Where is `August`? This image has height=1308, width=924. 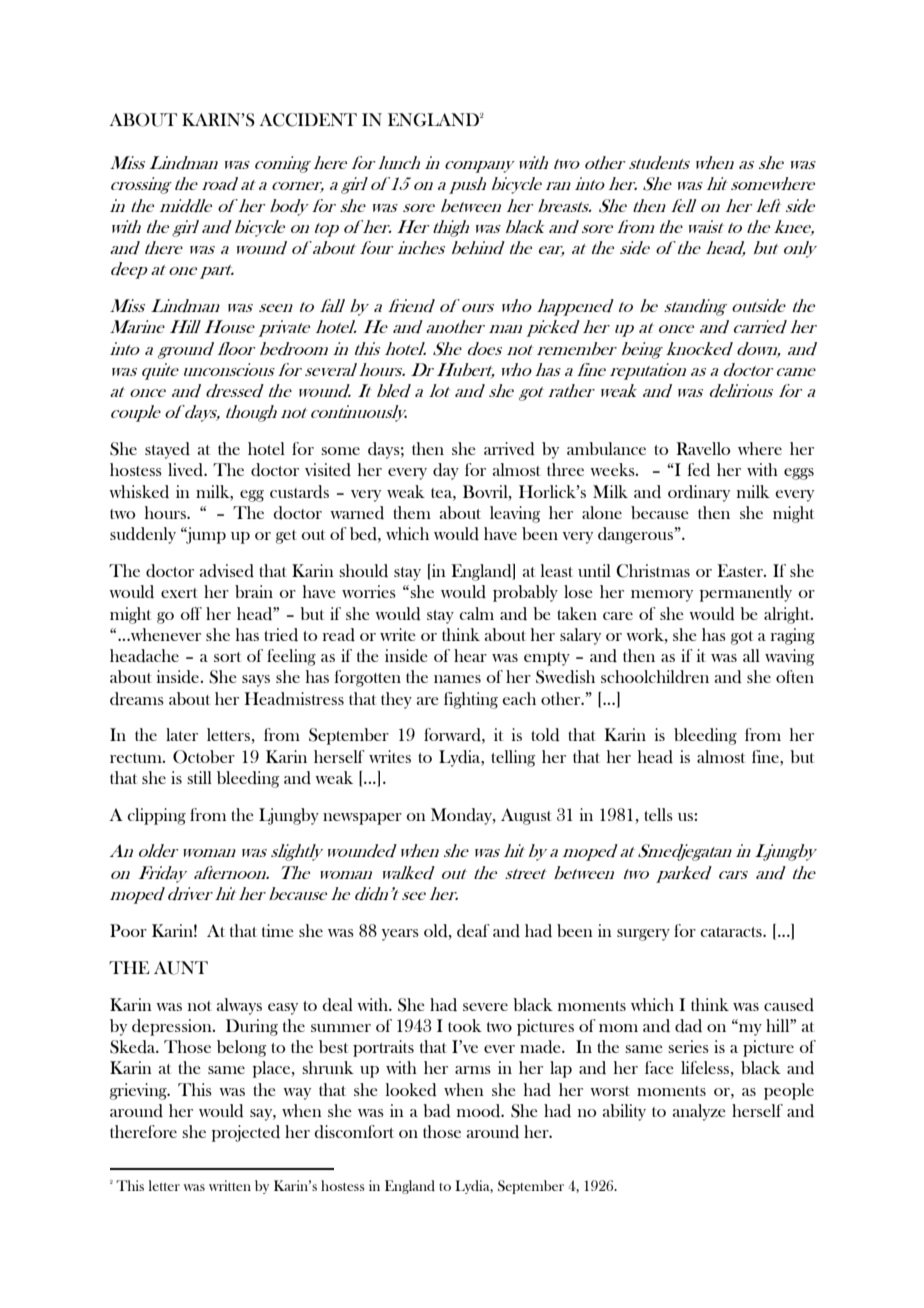 August is located at coordinates (526, 816).
